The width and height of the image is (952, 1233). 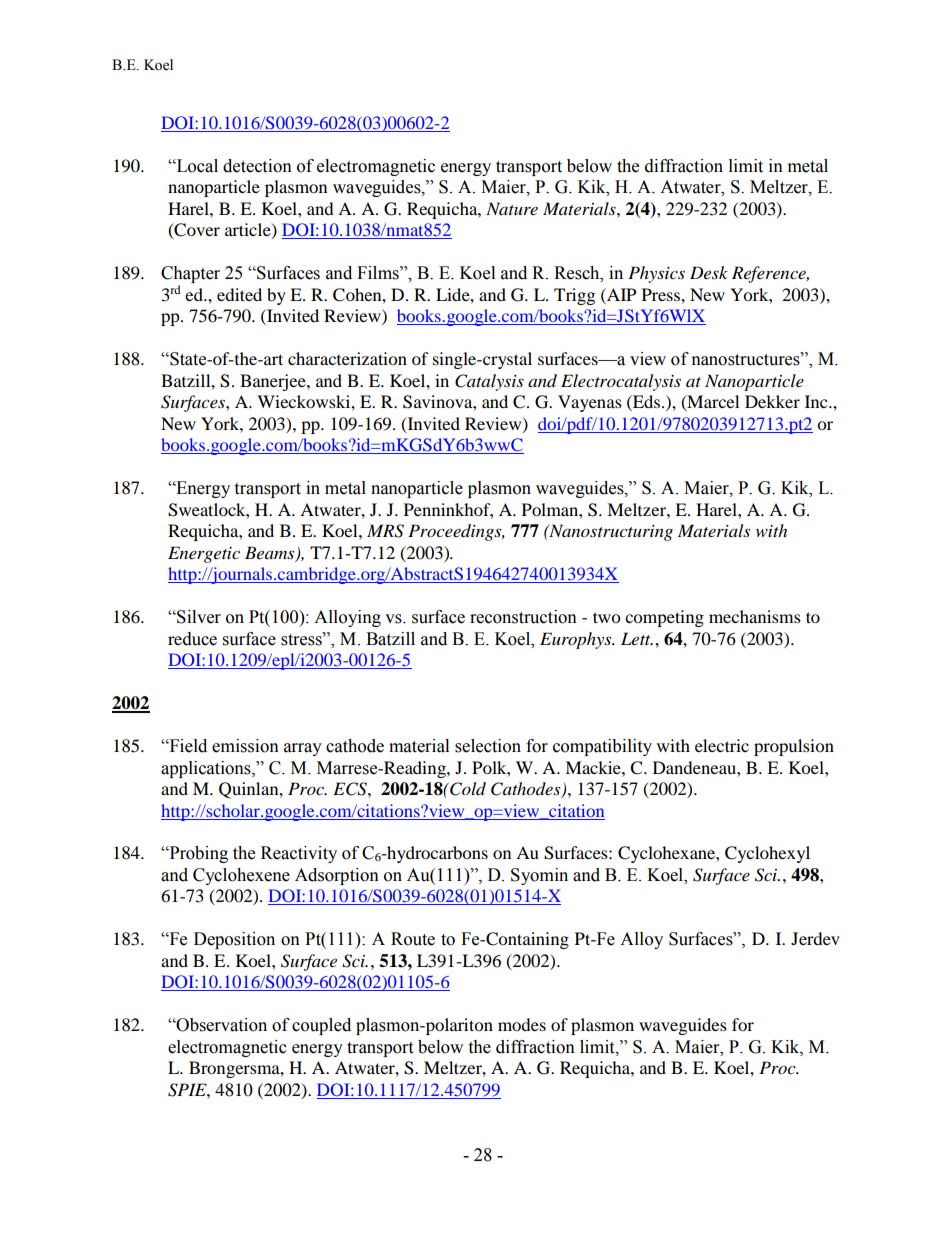 What do you see at coordinates (257, 166) in the image?
I see `detection` at bounding box center [257, 166].
